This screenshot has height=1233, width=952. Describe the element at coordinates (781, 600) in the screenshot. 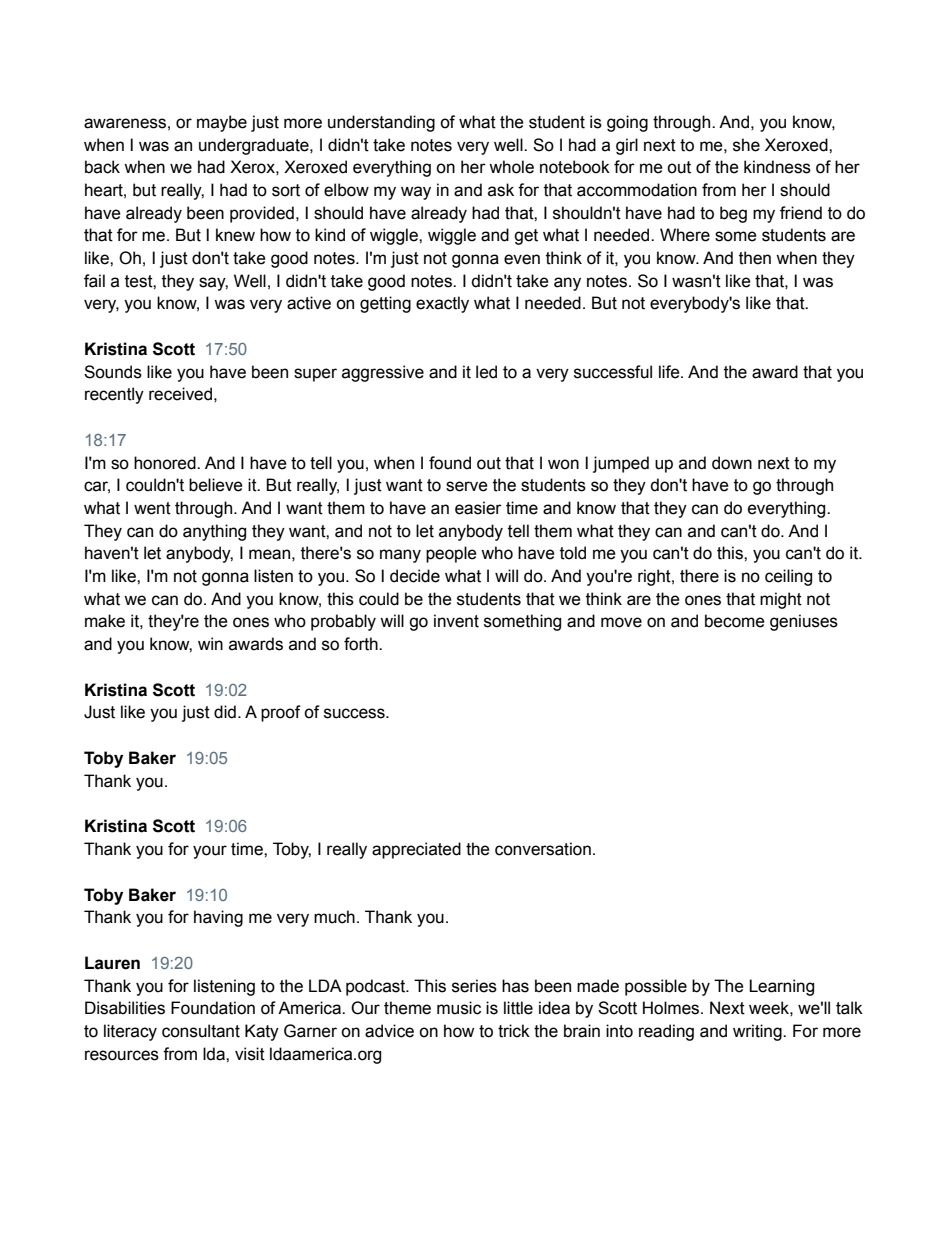

I see `might` at that location.
